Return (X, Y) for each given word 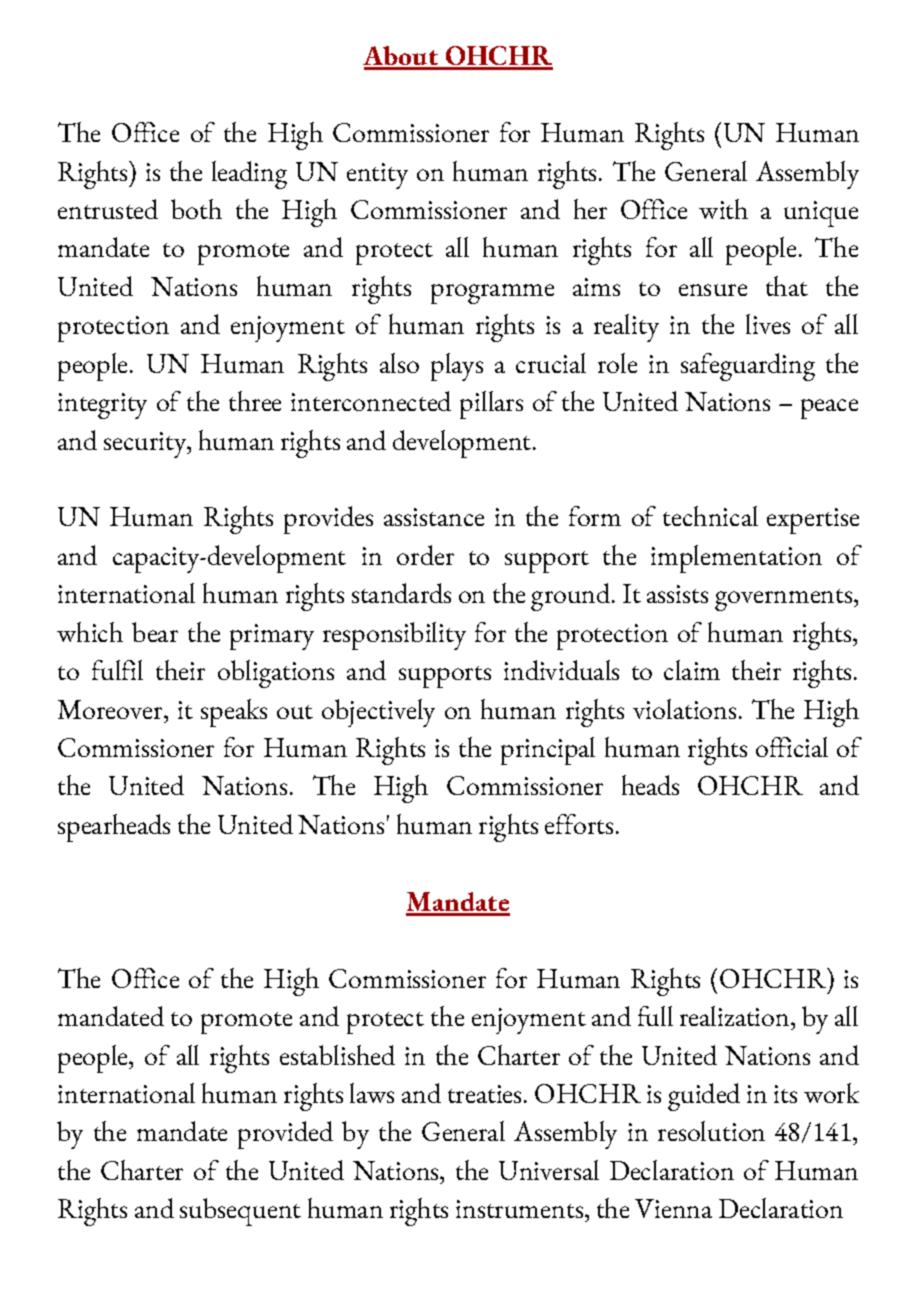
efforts (579, 824)
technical (710, 516)
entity (377, 176)
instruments (519, 1209)
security (146, 445)
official (792, 747)
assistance (434, 517)
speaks (234, 713)
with (723, 209)
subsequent (240, 1212)
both (196, 209)
